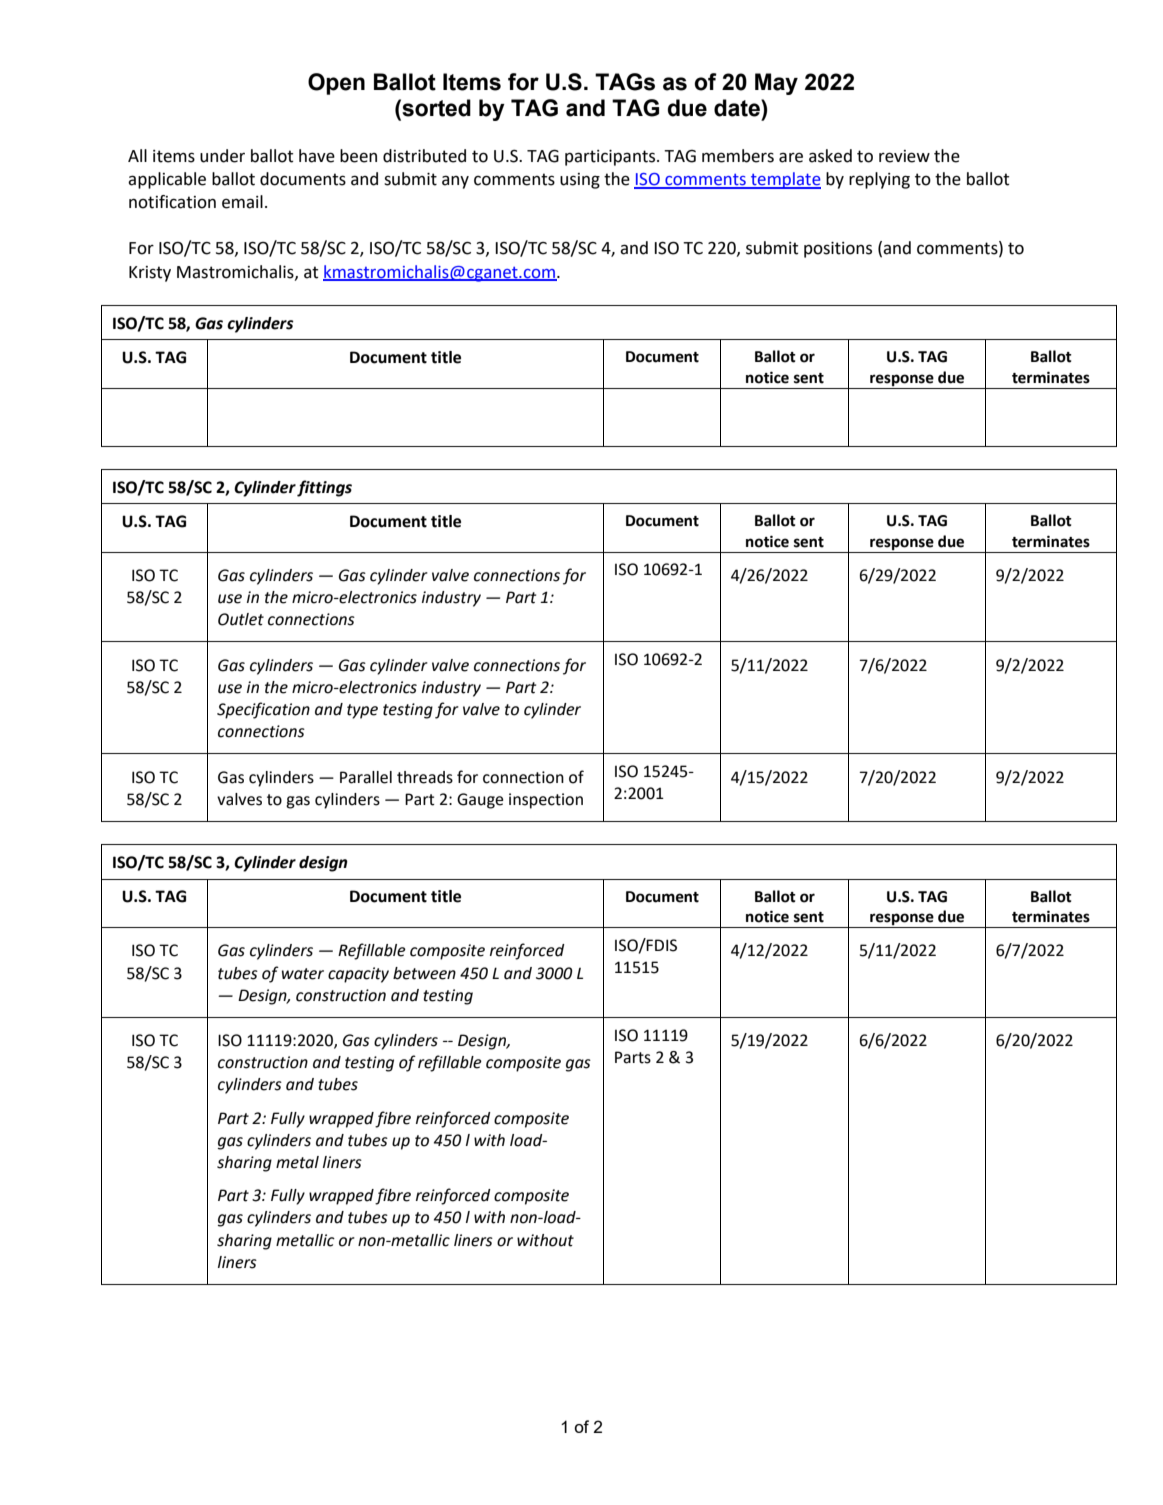  I want to click on May, so click(776, 84).
